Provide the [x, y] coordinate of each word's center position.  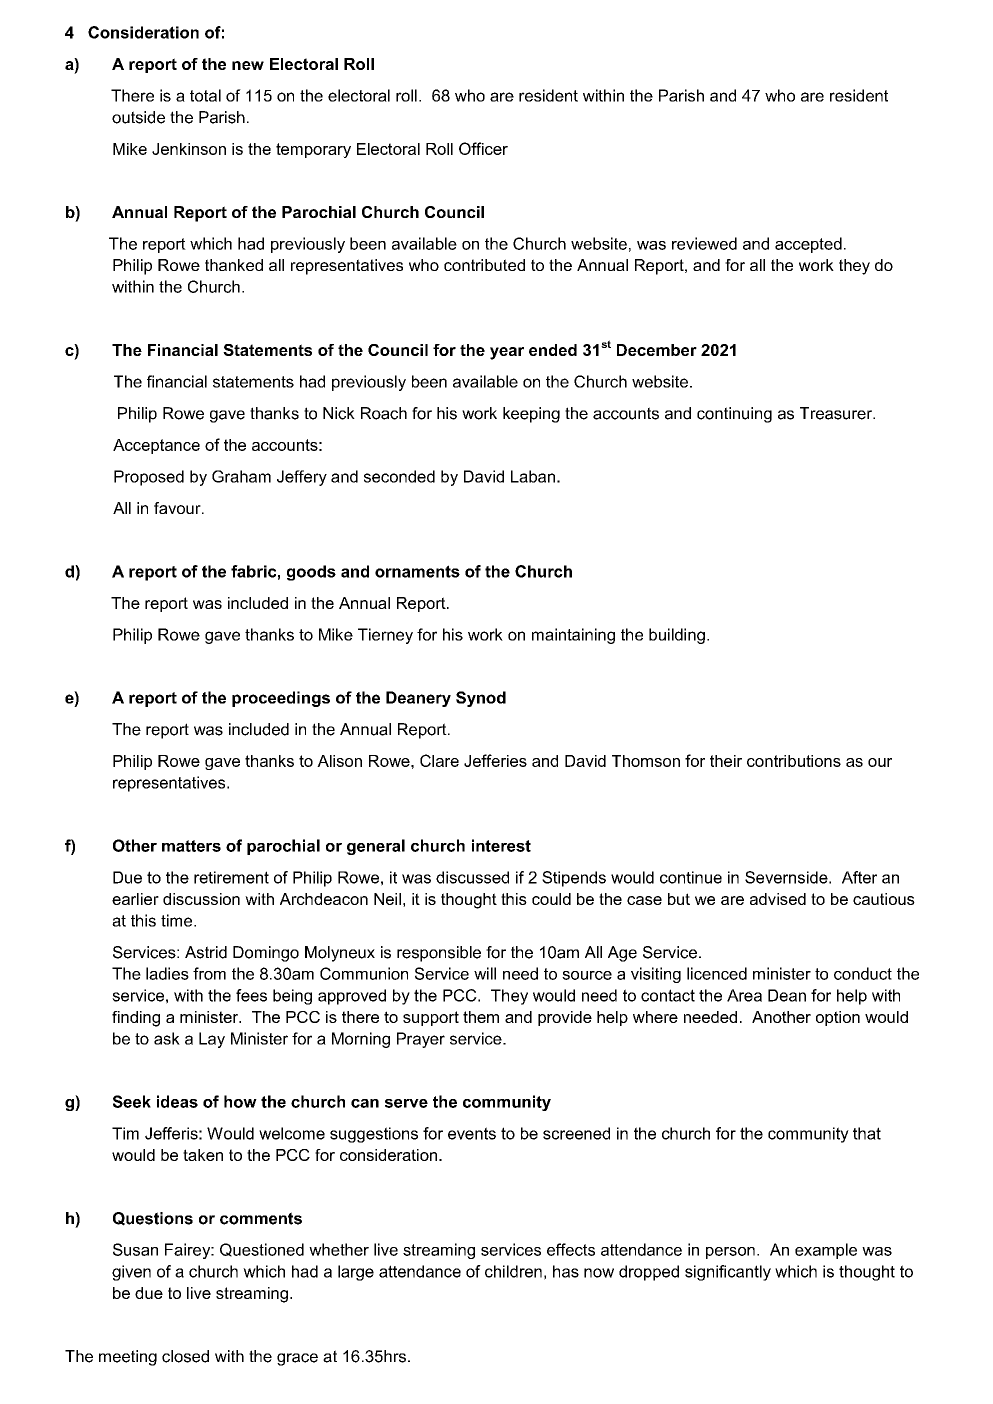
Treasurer [837, 413]
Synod [481, 699]
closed [185, 1356]
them [481, 1017]
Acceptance [156, 446]
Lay [212, 1040]
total [205, 95]
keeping [531, 415]
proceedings [281, 699]
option [838, 1018]
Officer [483, 148]
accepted [808, 245]
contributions [794, 761]
